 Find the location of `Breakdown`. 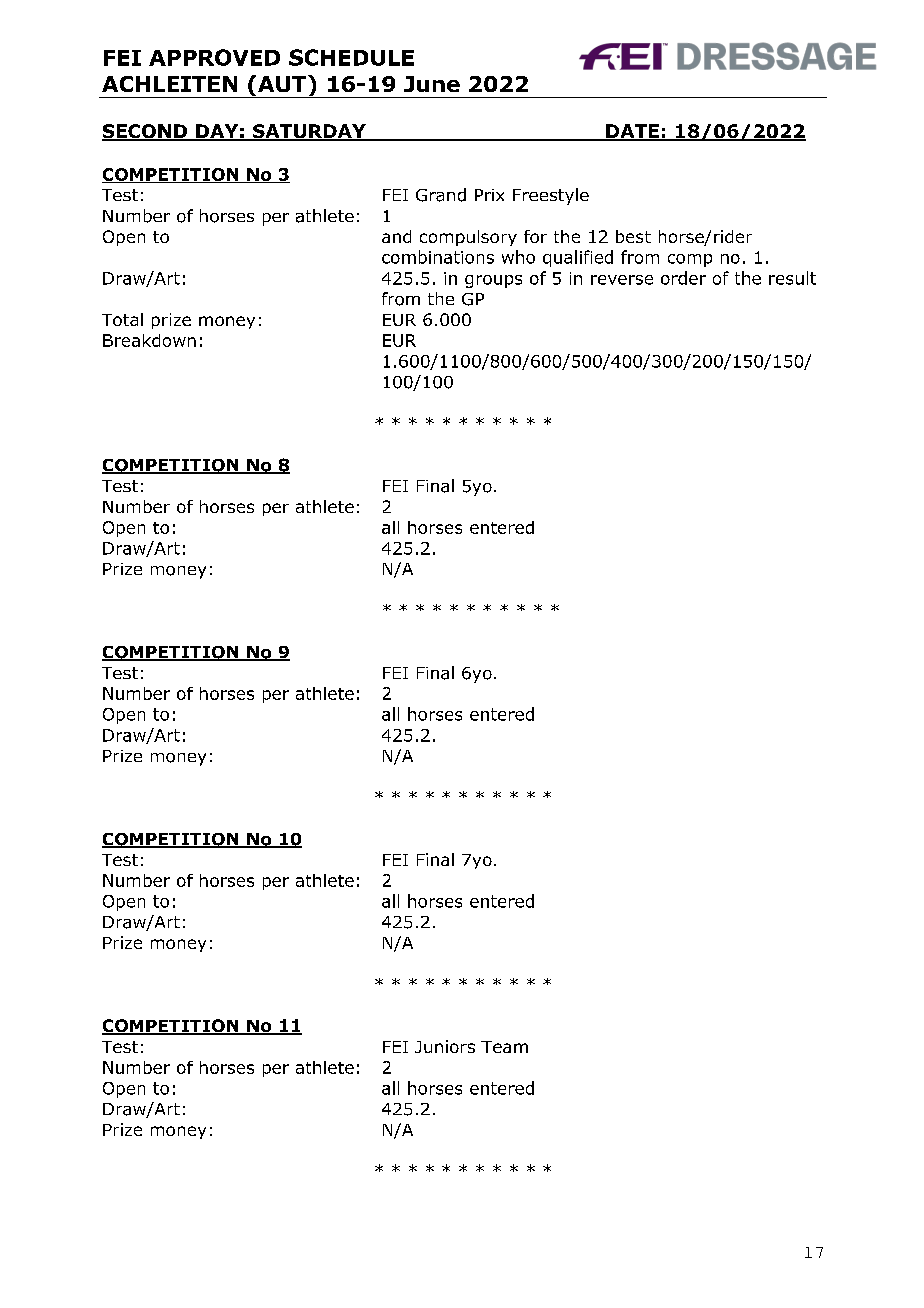

Breakdown is located at coordinates (149, 340).
